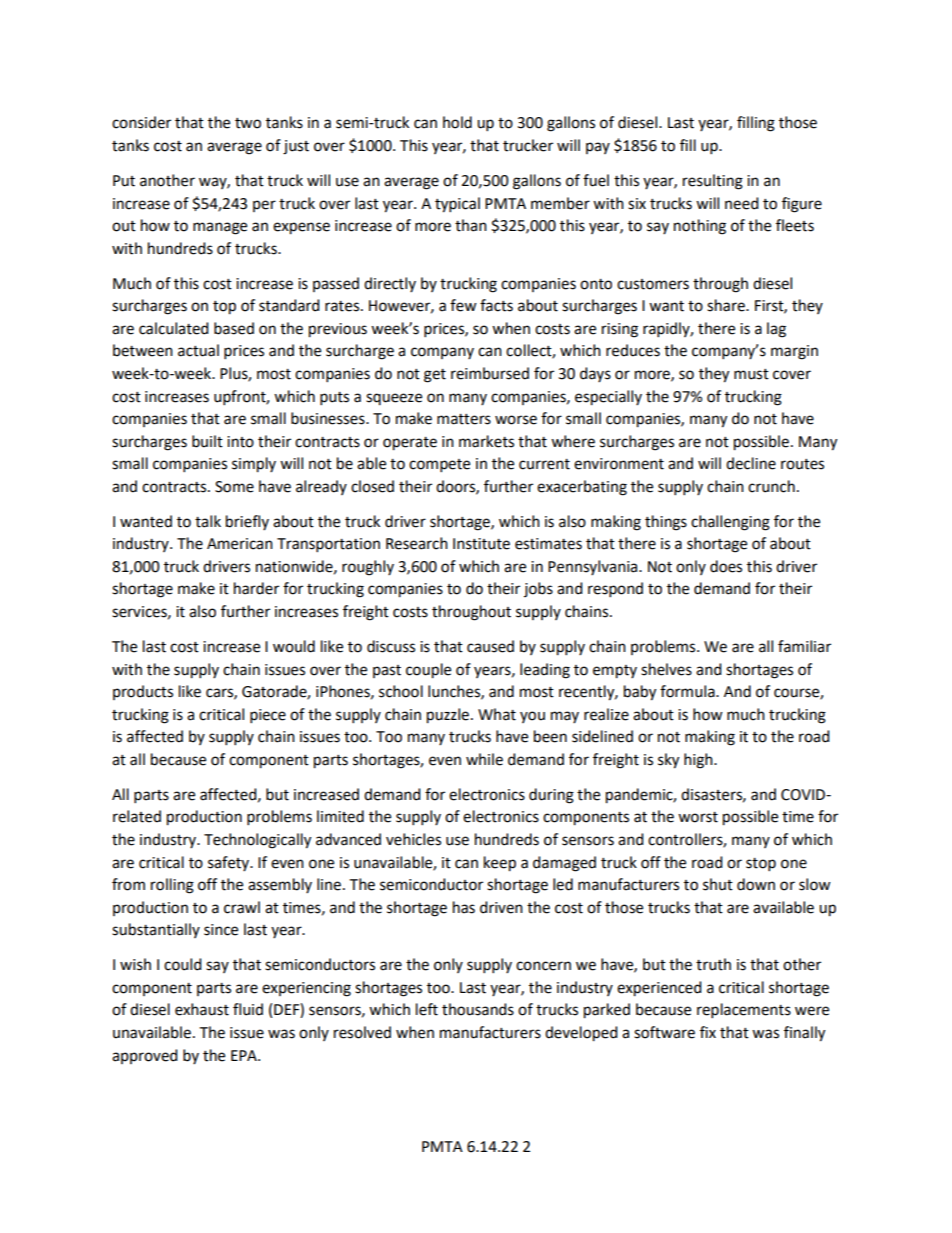  I want to click on vehicles, so click(413, 839).
